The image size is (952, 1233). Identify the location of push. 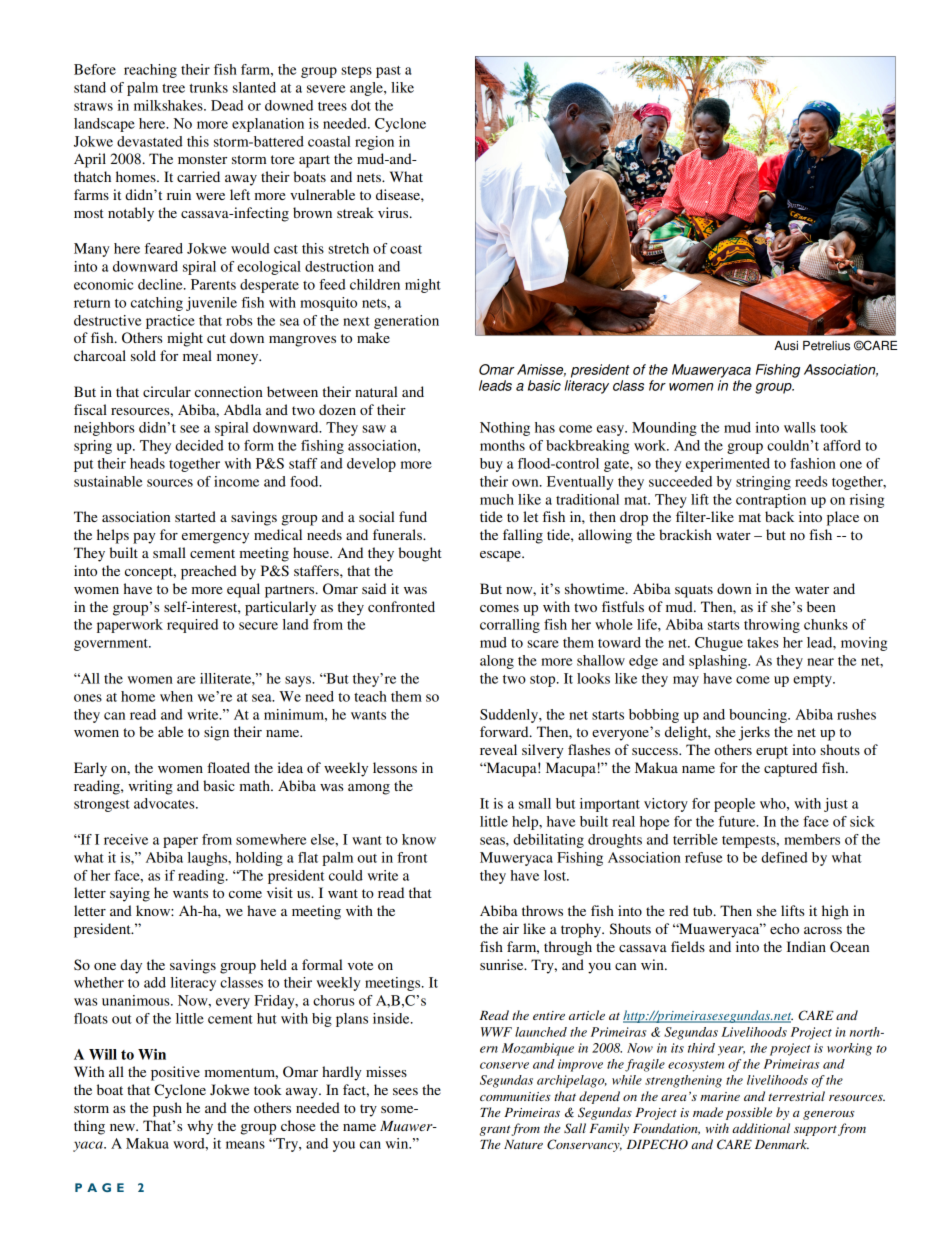
(167, 1109).
